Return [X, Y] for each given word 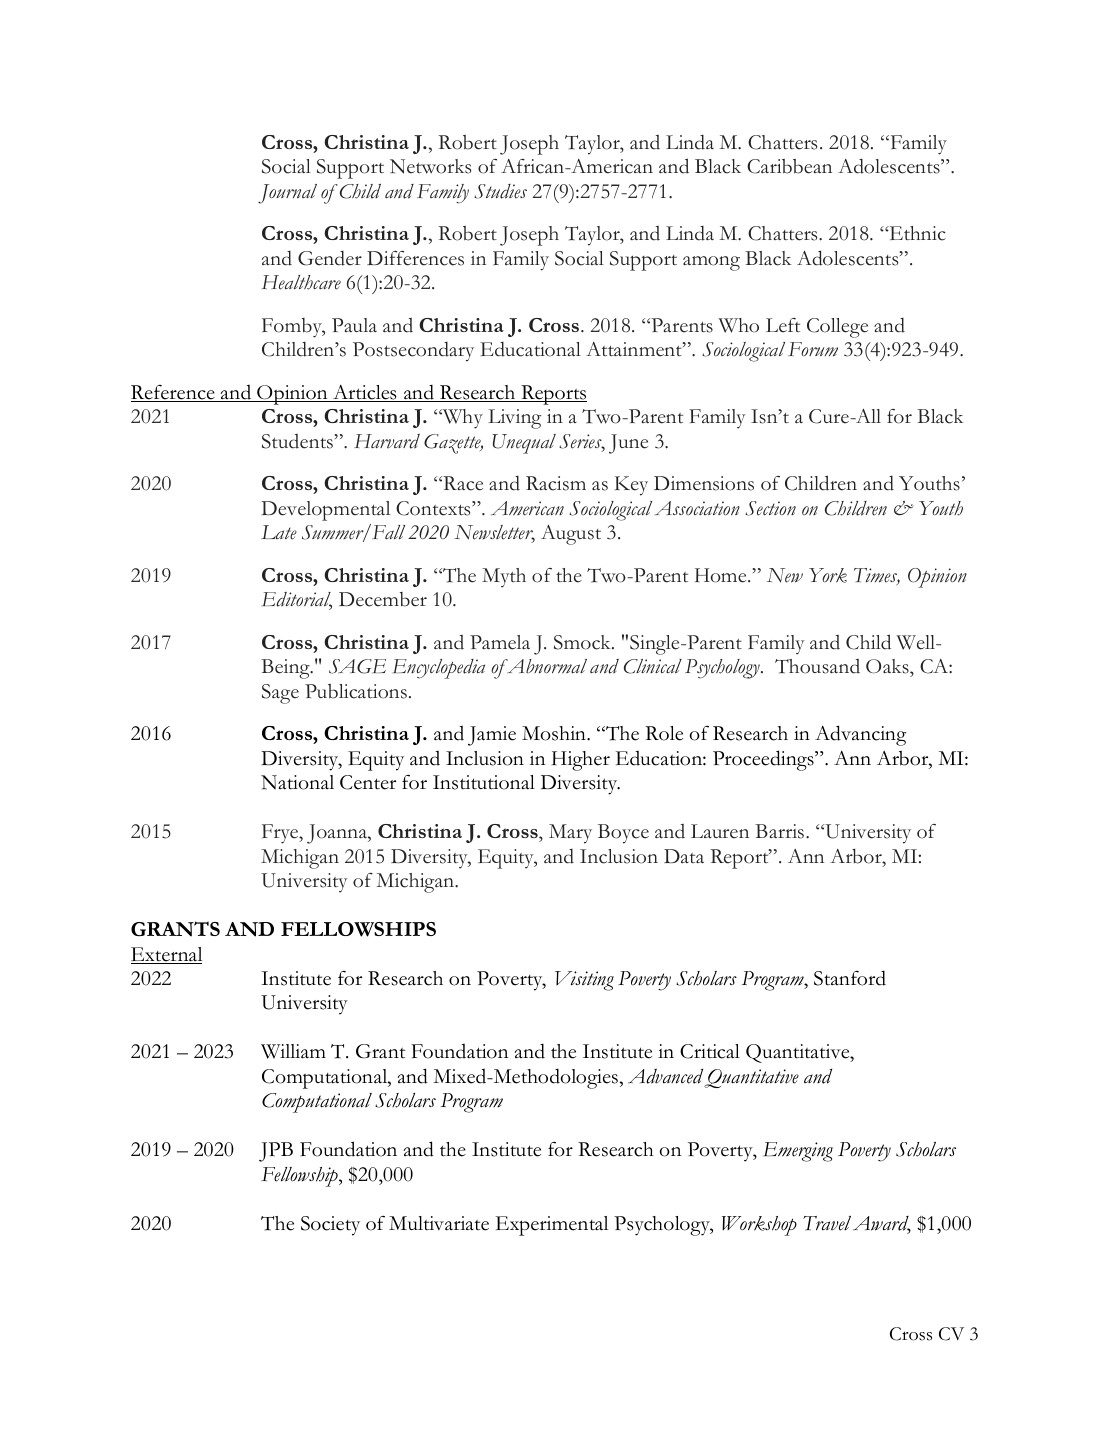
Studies [500, 191]
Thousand [817, 666]
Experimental [552, 1226]
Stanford [850, 978]
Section [770, 508]
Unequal [524, 444]
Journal [287, 194]
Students [297, 441]
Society [330, 1226]
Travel [827, 1223]
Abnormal [546, 666]
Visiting [584, 981]
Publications [356, 691]
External [166, 955]
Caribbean [789, 166]
